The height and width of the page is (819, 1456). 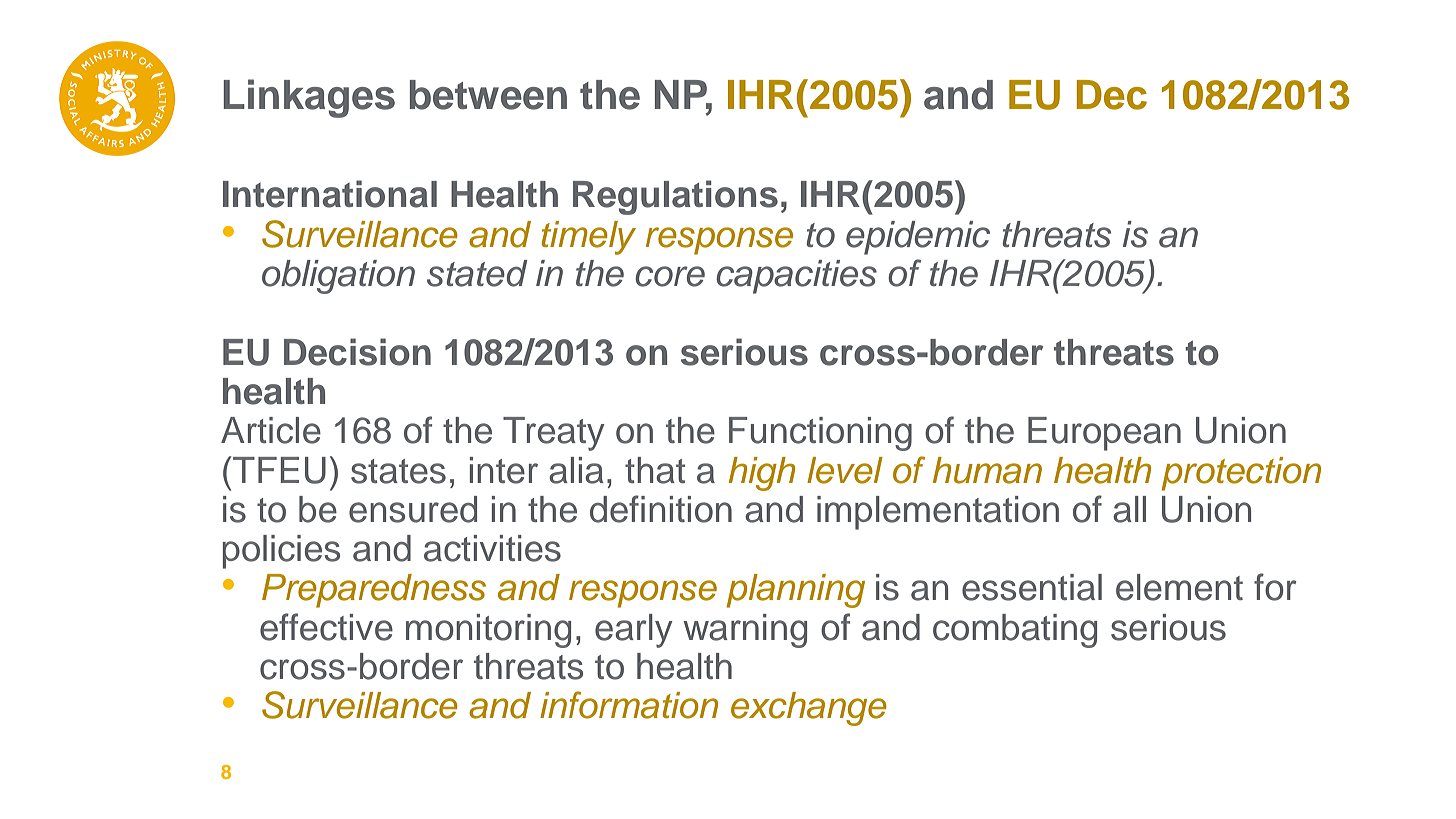 I want to click on Functioning, so click(x=820, y=434).
